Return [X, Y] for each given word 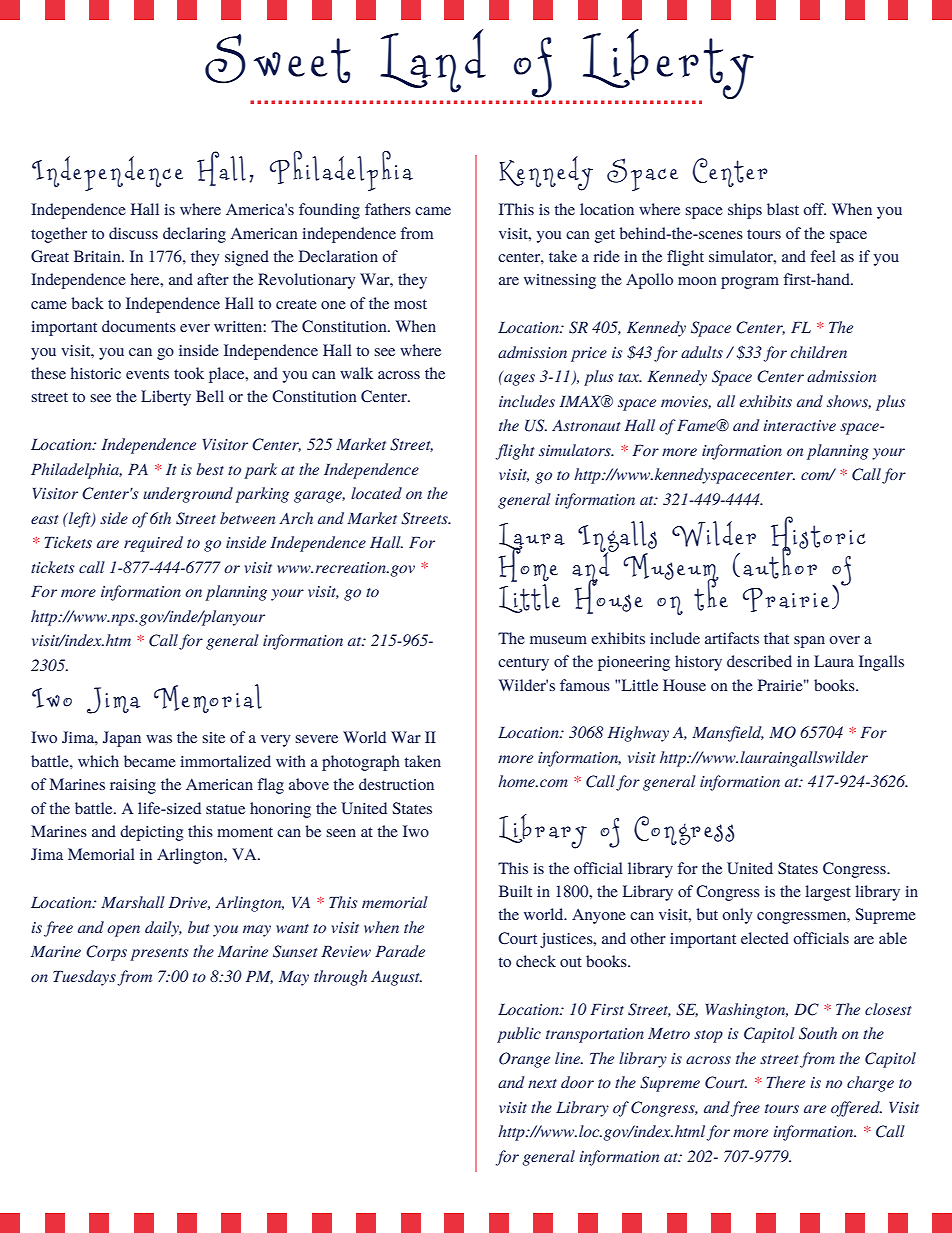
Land [433, 61]
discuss [133, 233]
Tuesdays [84, 978]
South [818, 1033]
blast [783, 209]
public [519, 1035]
